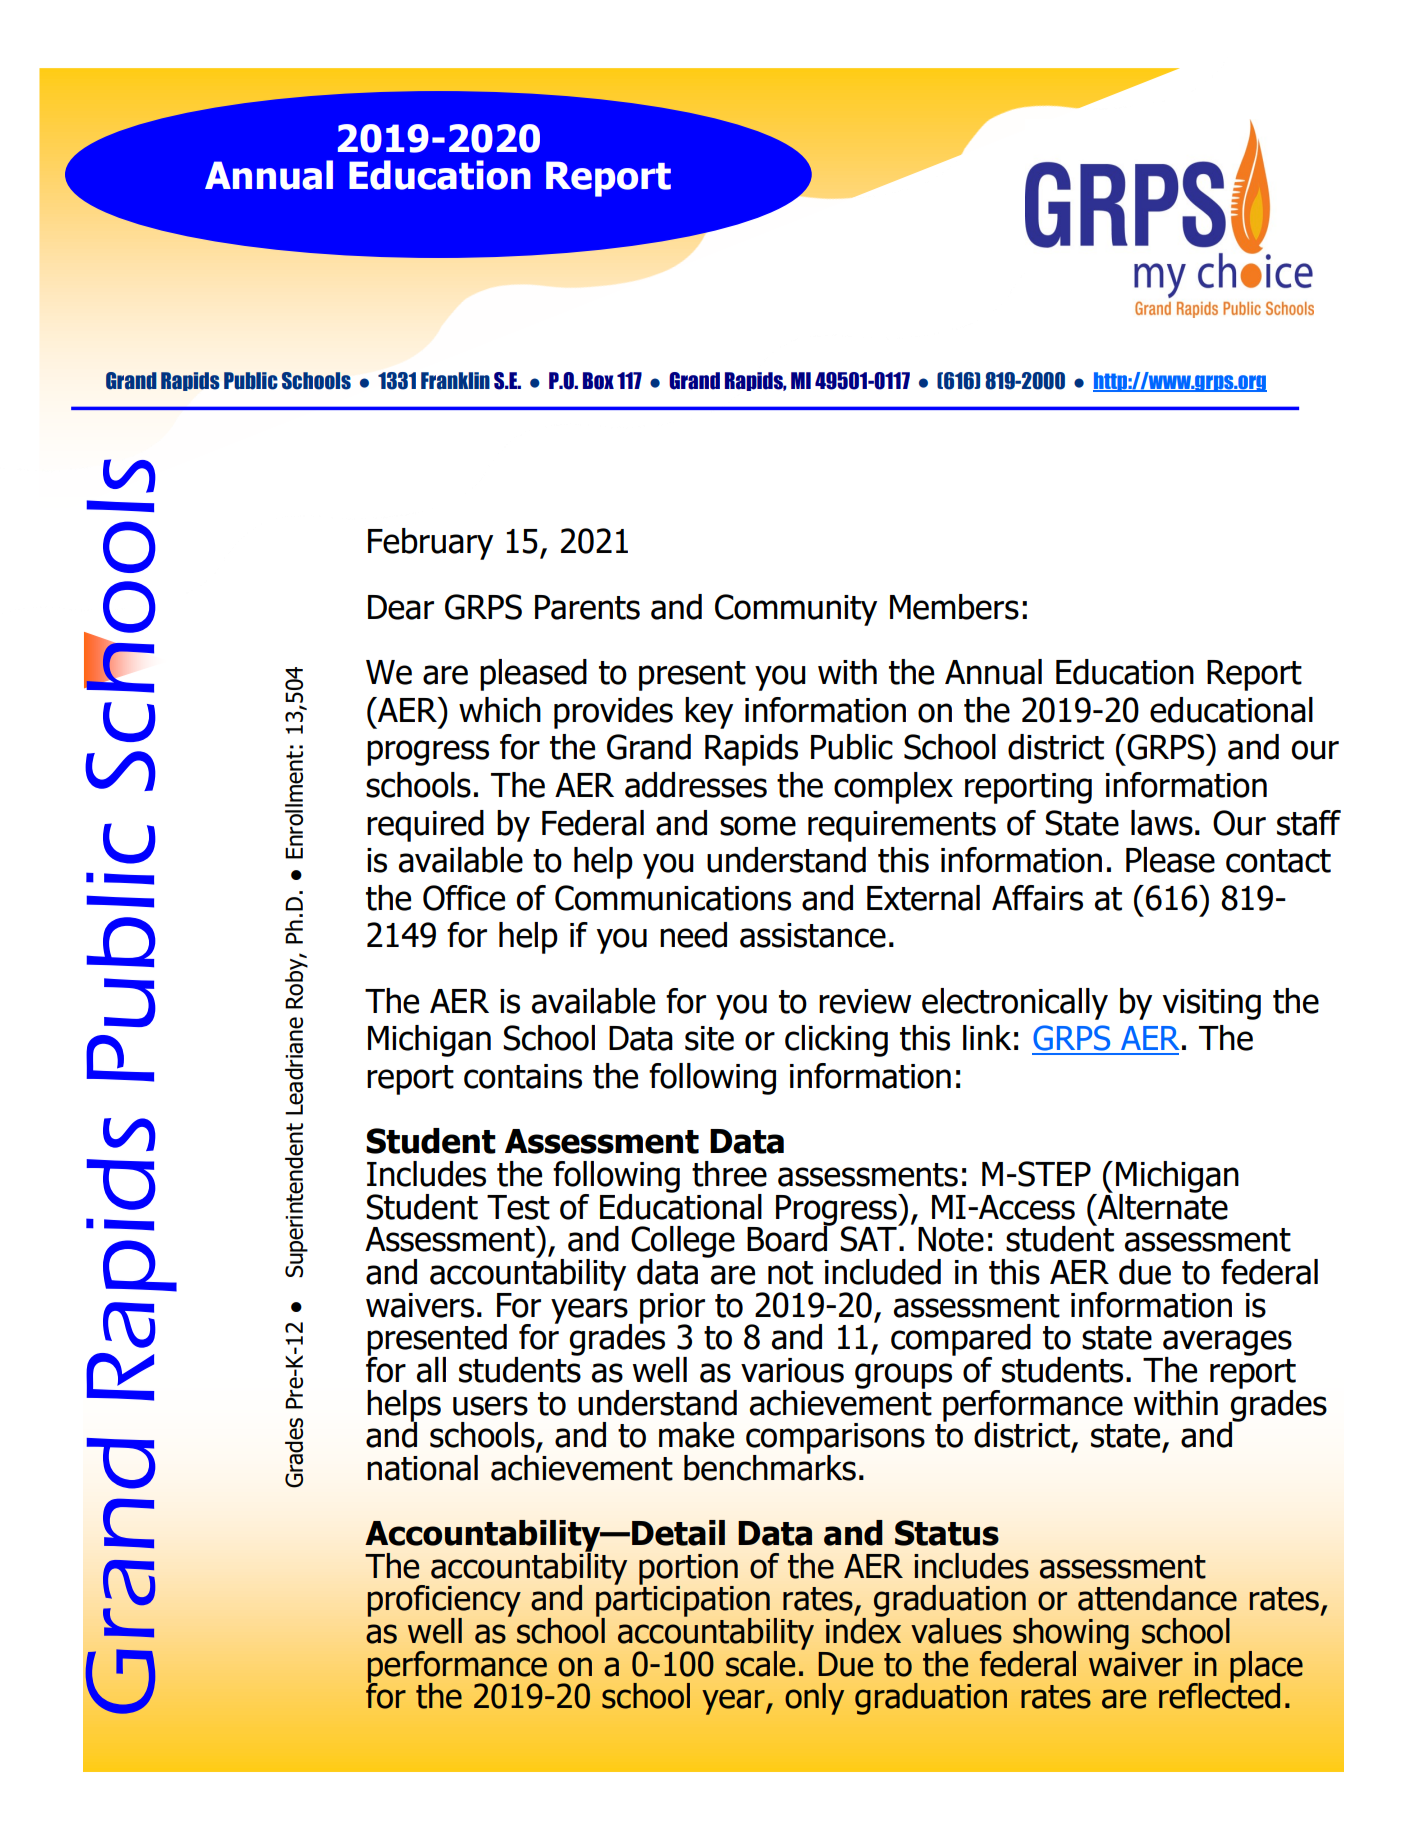 This screenshot has height=1847, width=1427. Describe the element at coordinates (518, 1207) in the screenshot. I see `Test` at that location.
